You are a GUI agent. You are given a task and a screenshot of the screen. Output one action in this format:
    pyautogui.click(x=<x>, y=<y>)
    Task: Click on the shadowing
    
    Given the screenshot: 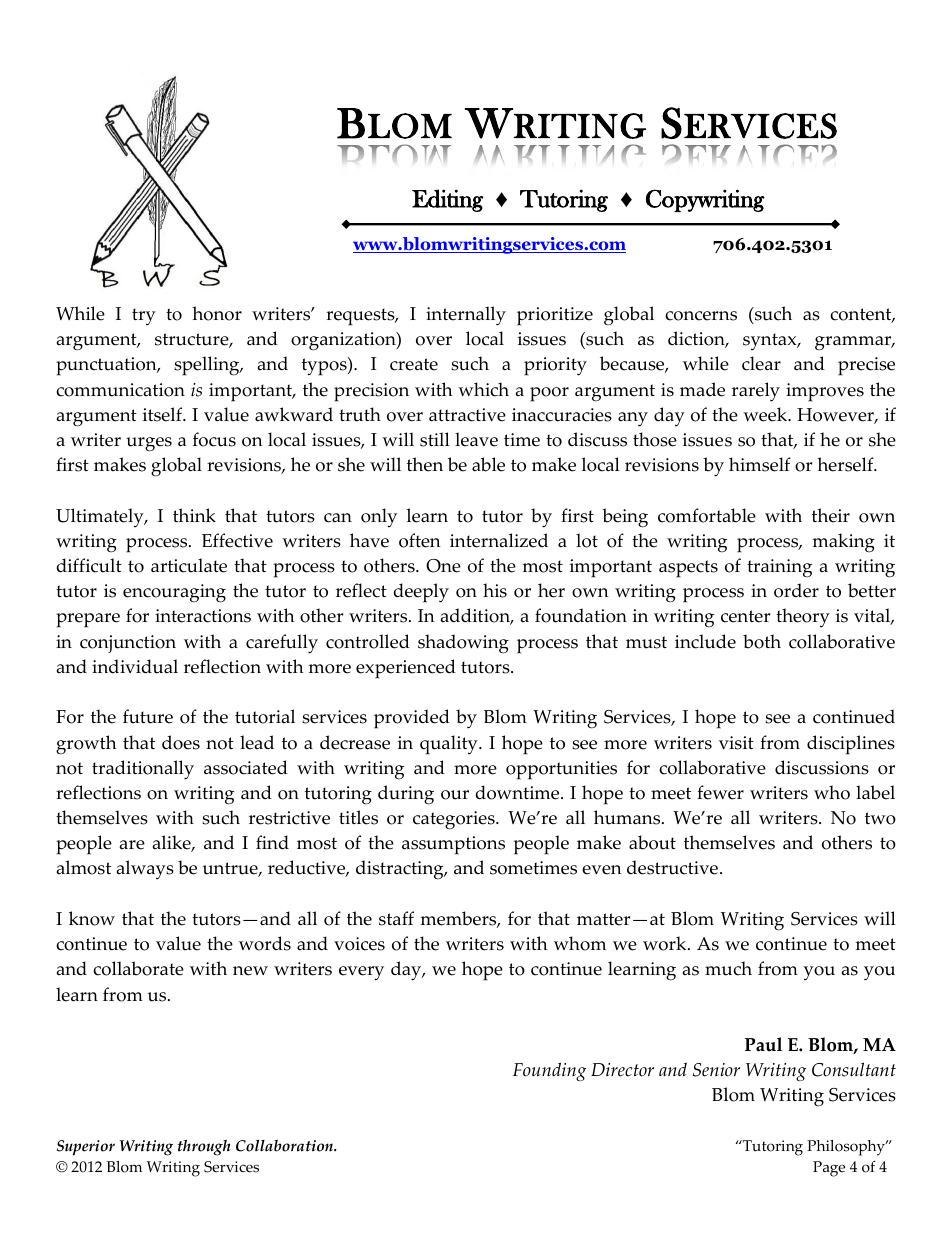 What is the action you would take?
    pyautogui.click(x=463, y=643)
